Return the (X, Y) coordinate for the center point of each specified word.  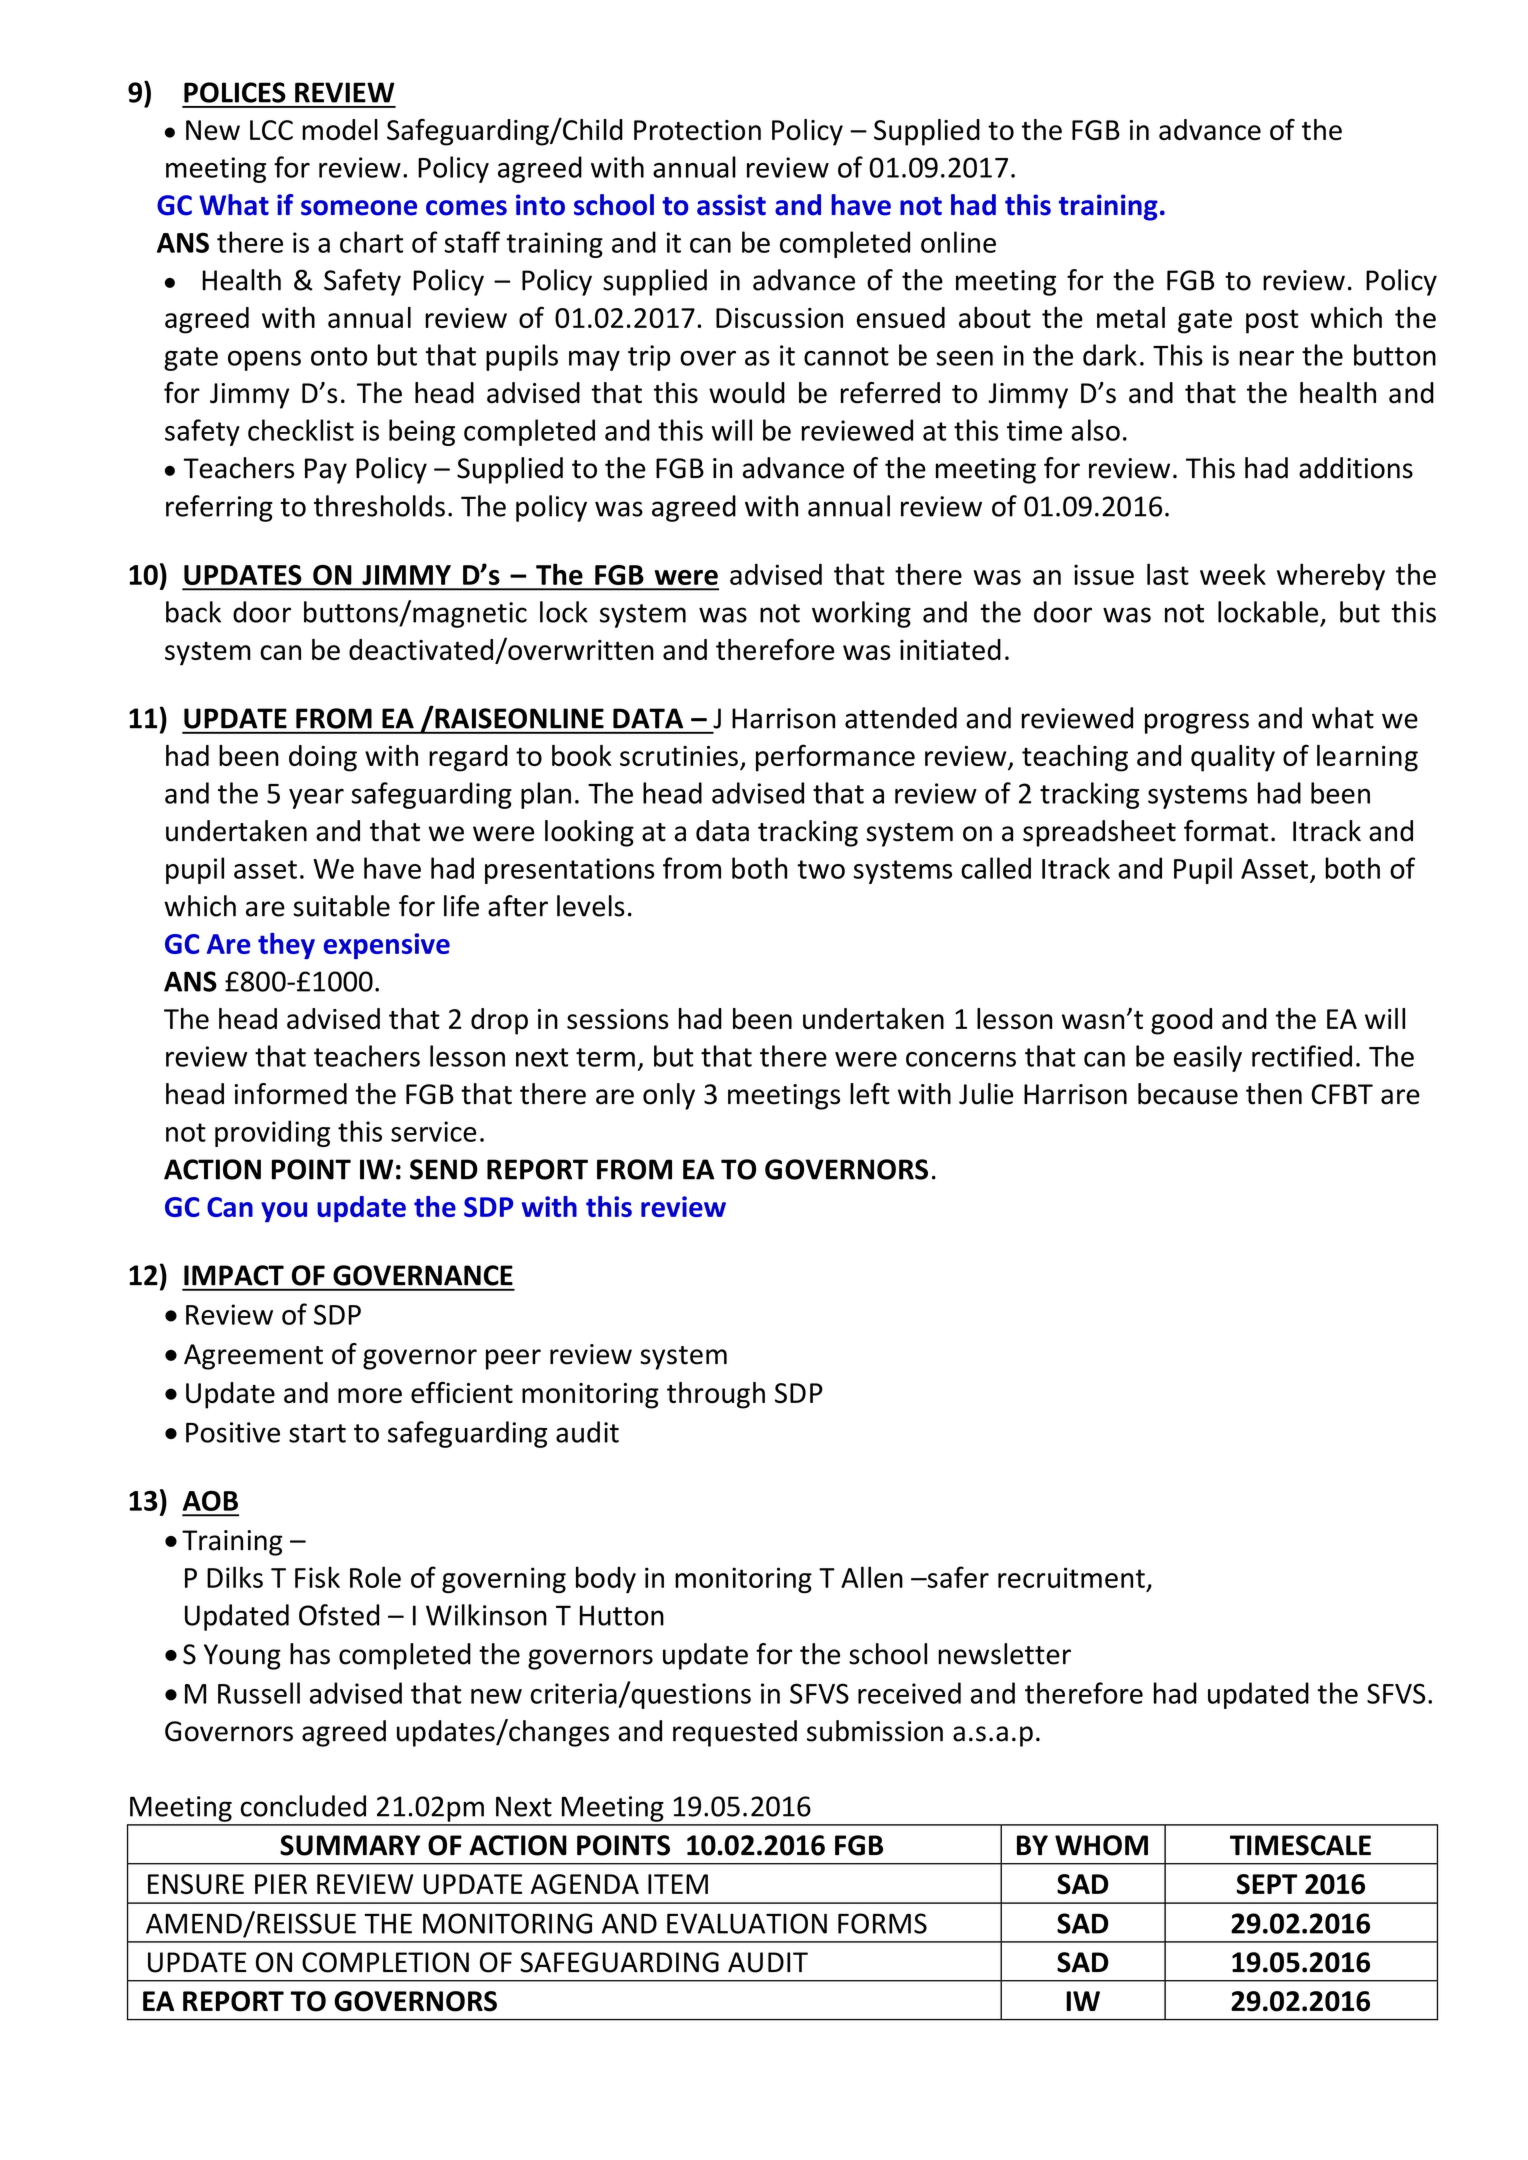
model (340, 129)
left (870, 1094)
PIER (281, 1884)
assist (731, 205)
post (1272, 322)
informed (290, 1094)
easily (1208, 1058)
